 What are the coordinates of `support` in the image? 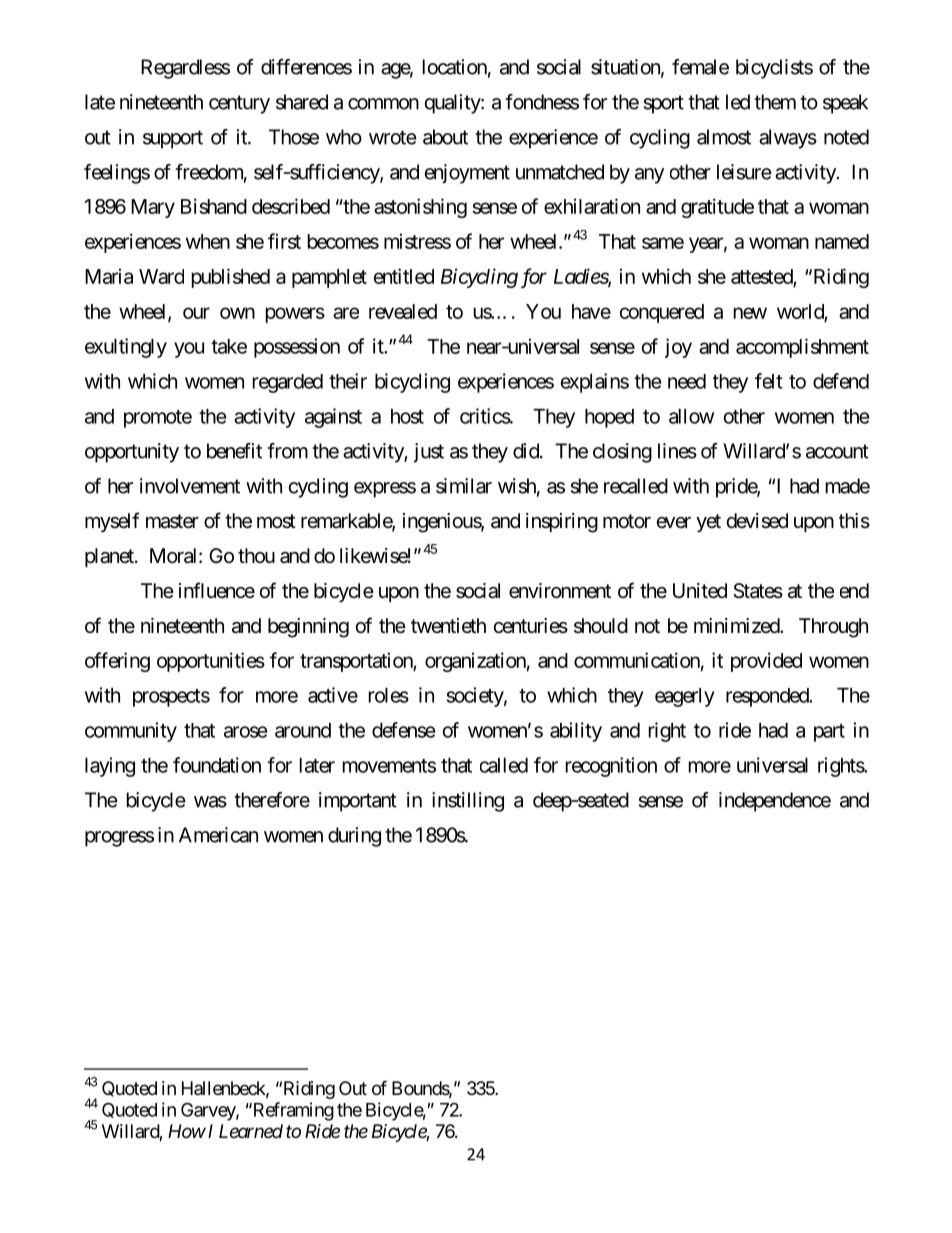 It's located at (173, 139).
